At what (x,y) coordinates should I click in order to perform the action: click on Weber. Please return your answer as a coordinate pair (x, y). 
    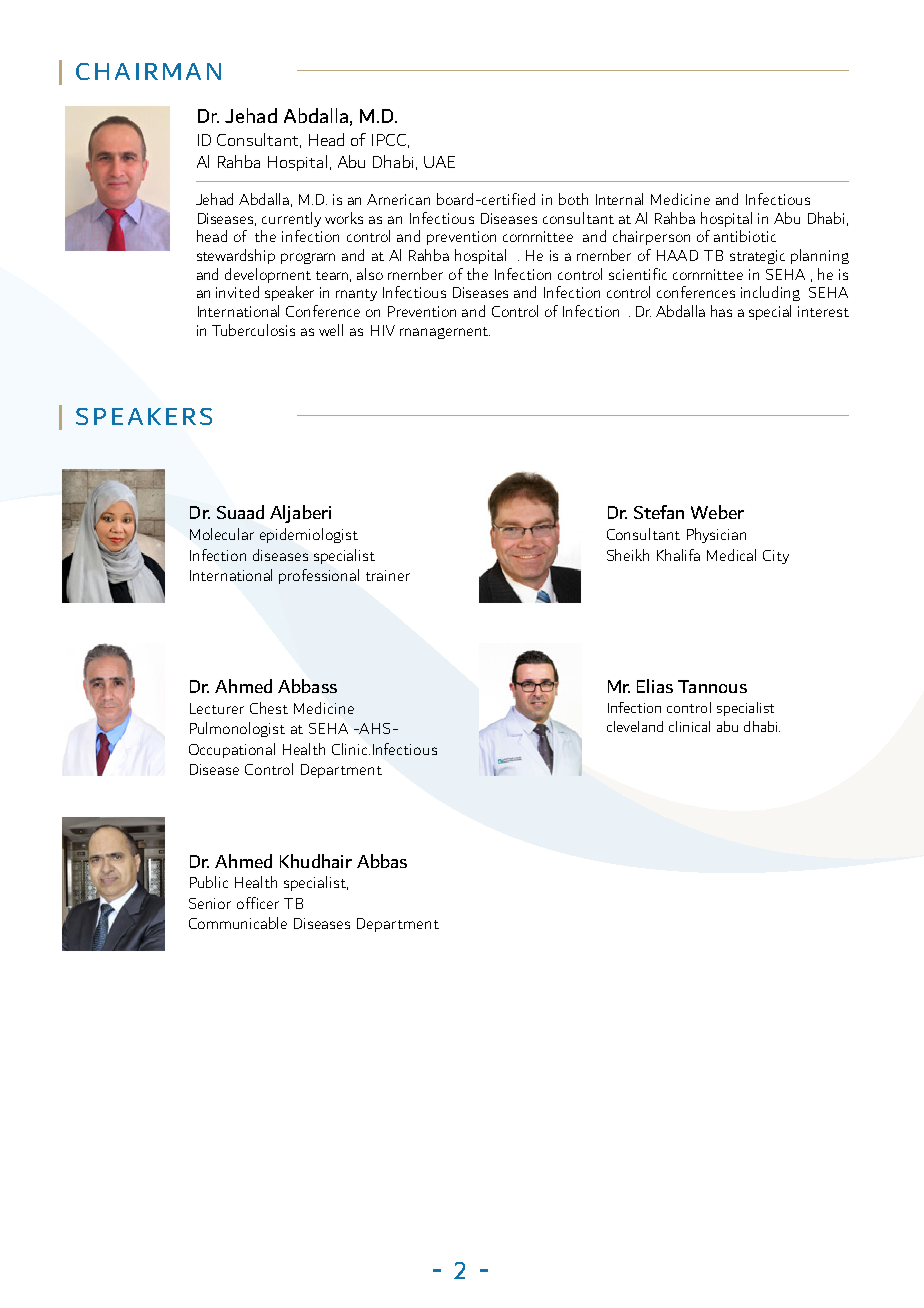
    Looking at the image, I should click on (717, 512).
